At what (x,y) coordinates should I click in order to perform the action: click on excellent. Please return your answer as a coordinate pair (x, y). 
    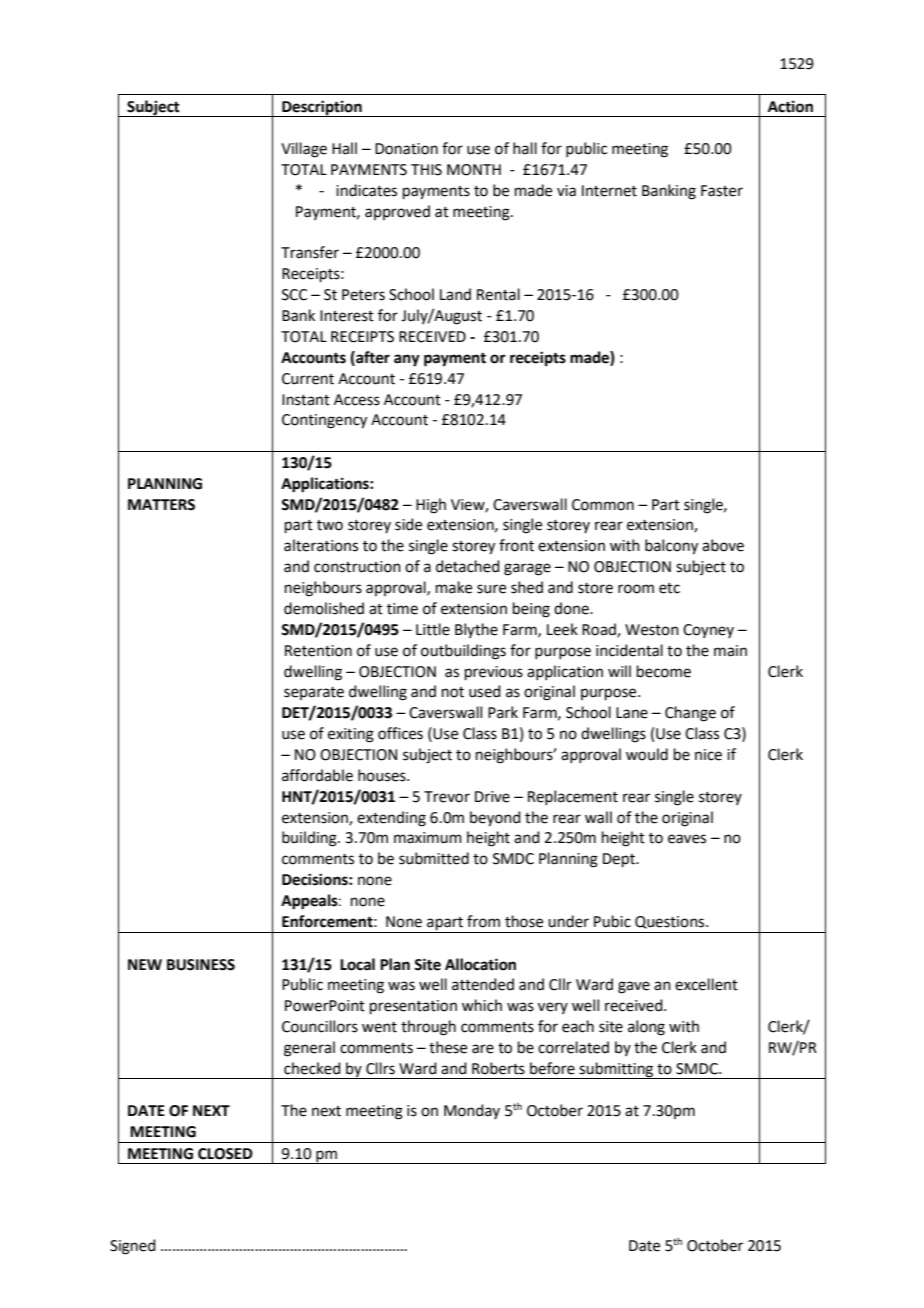
    Looking at the image, I should click on (706, 984).
